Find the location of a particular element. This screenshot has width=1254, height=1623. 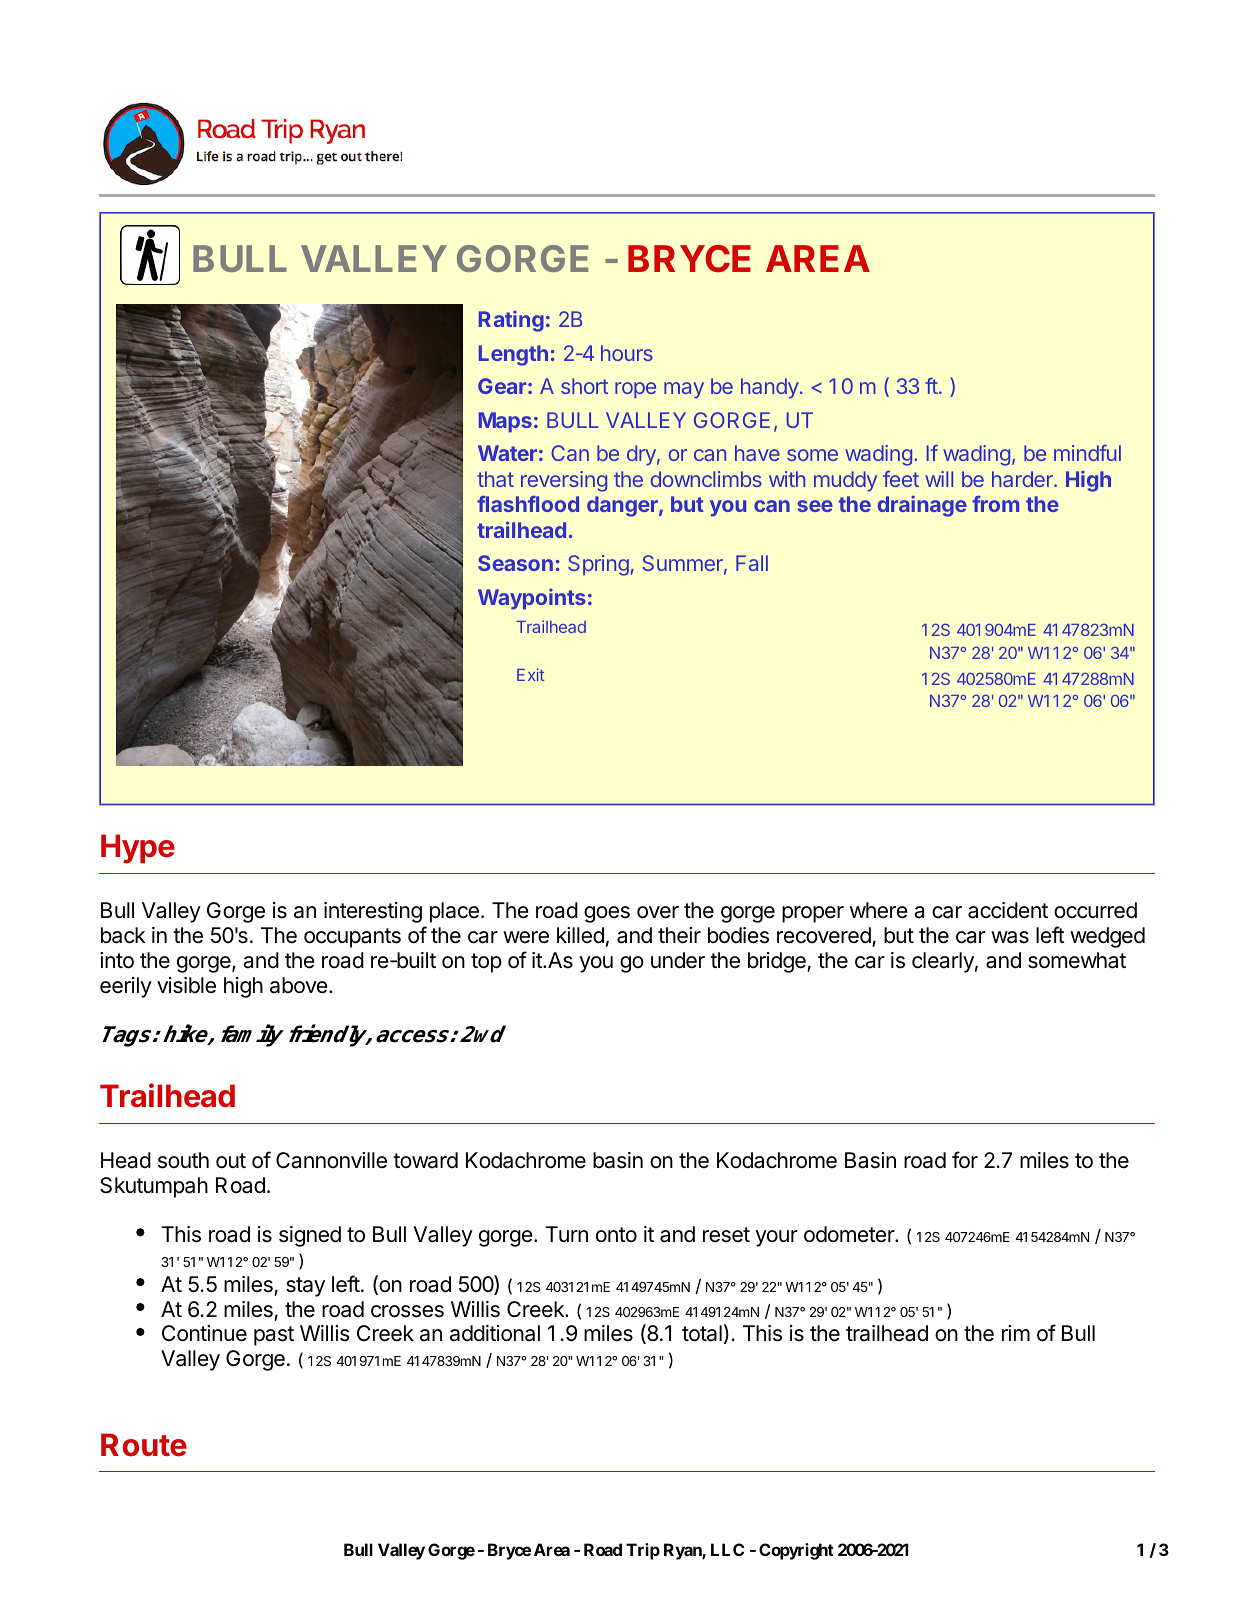

was is located at coordinates (1010, 937).
